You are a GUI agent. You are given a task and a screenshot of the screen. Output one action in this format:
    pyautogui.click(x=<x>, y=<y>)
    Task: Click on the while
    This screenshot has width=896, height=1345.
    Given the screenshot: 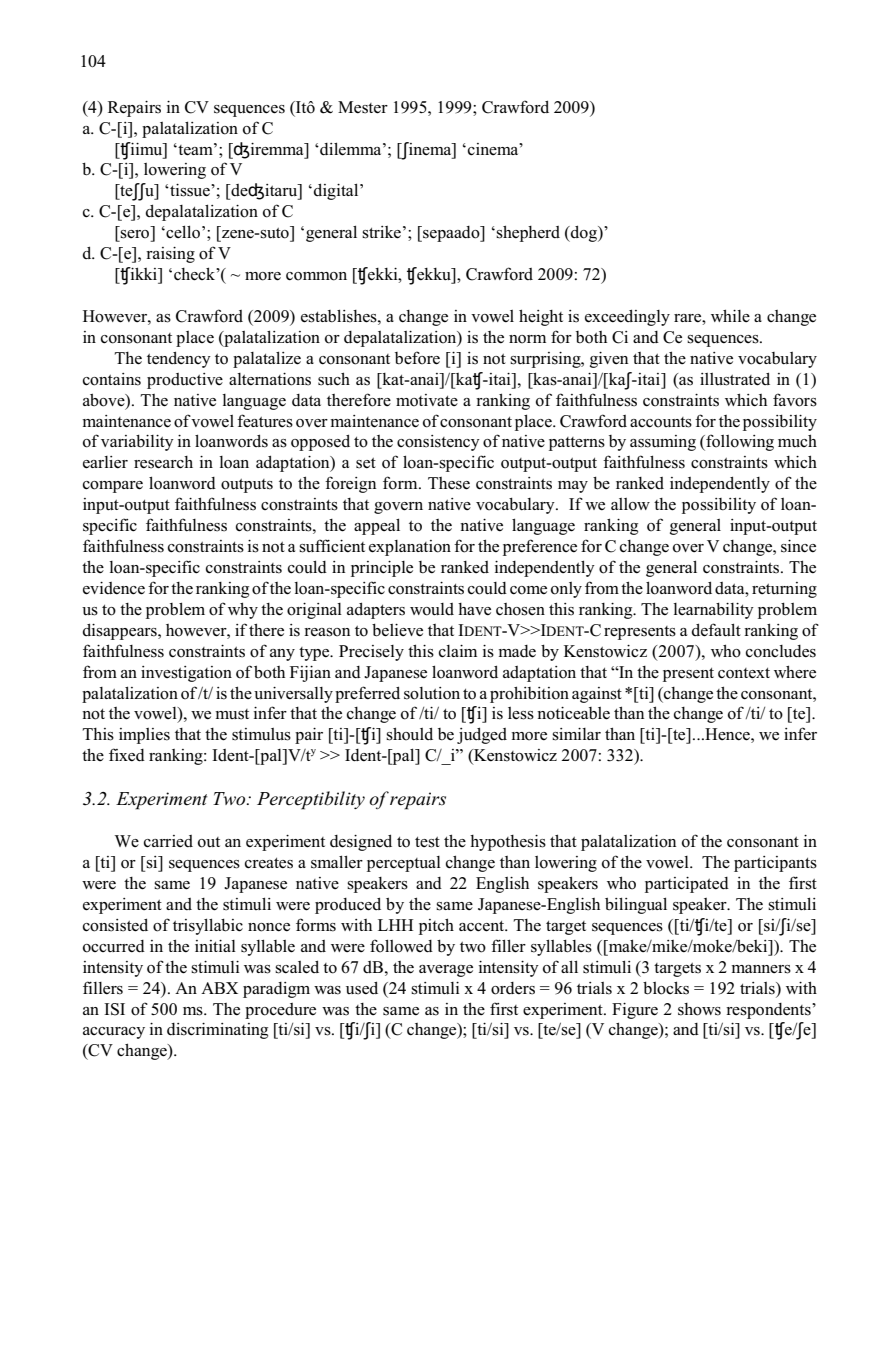 What is the action you would take?
    pyautogui.click(x=730, y=315)
